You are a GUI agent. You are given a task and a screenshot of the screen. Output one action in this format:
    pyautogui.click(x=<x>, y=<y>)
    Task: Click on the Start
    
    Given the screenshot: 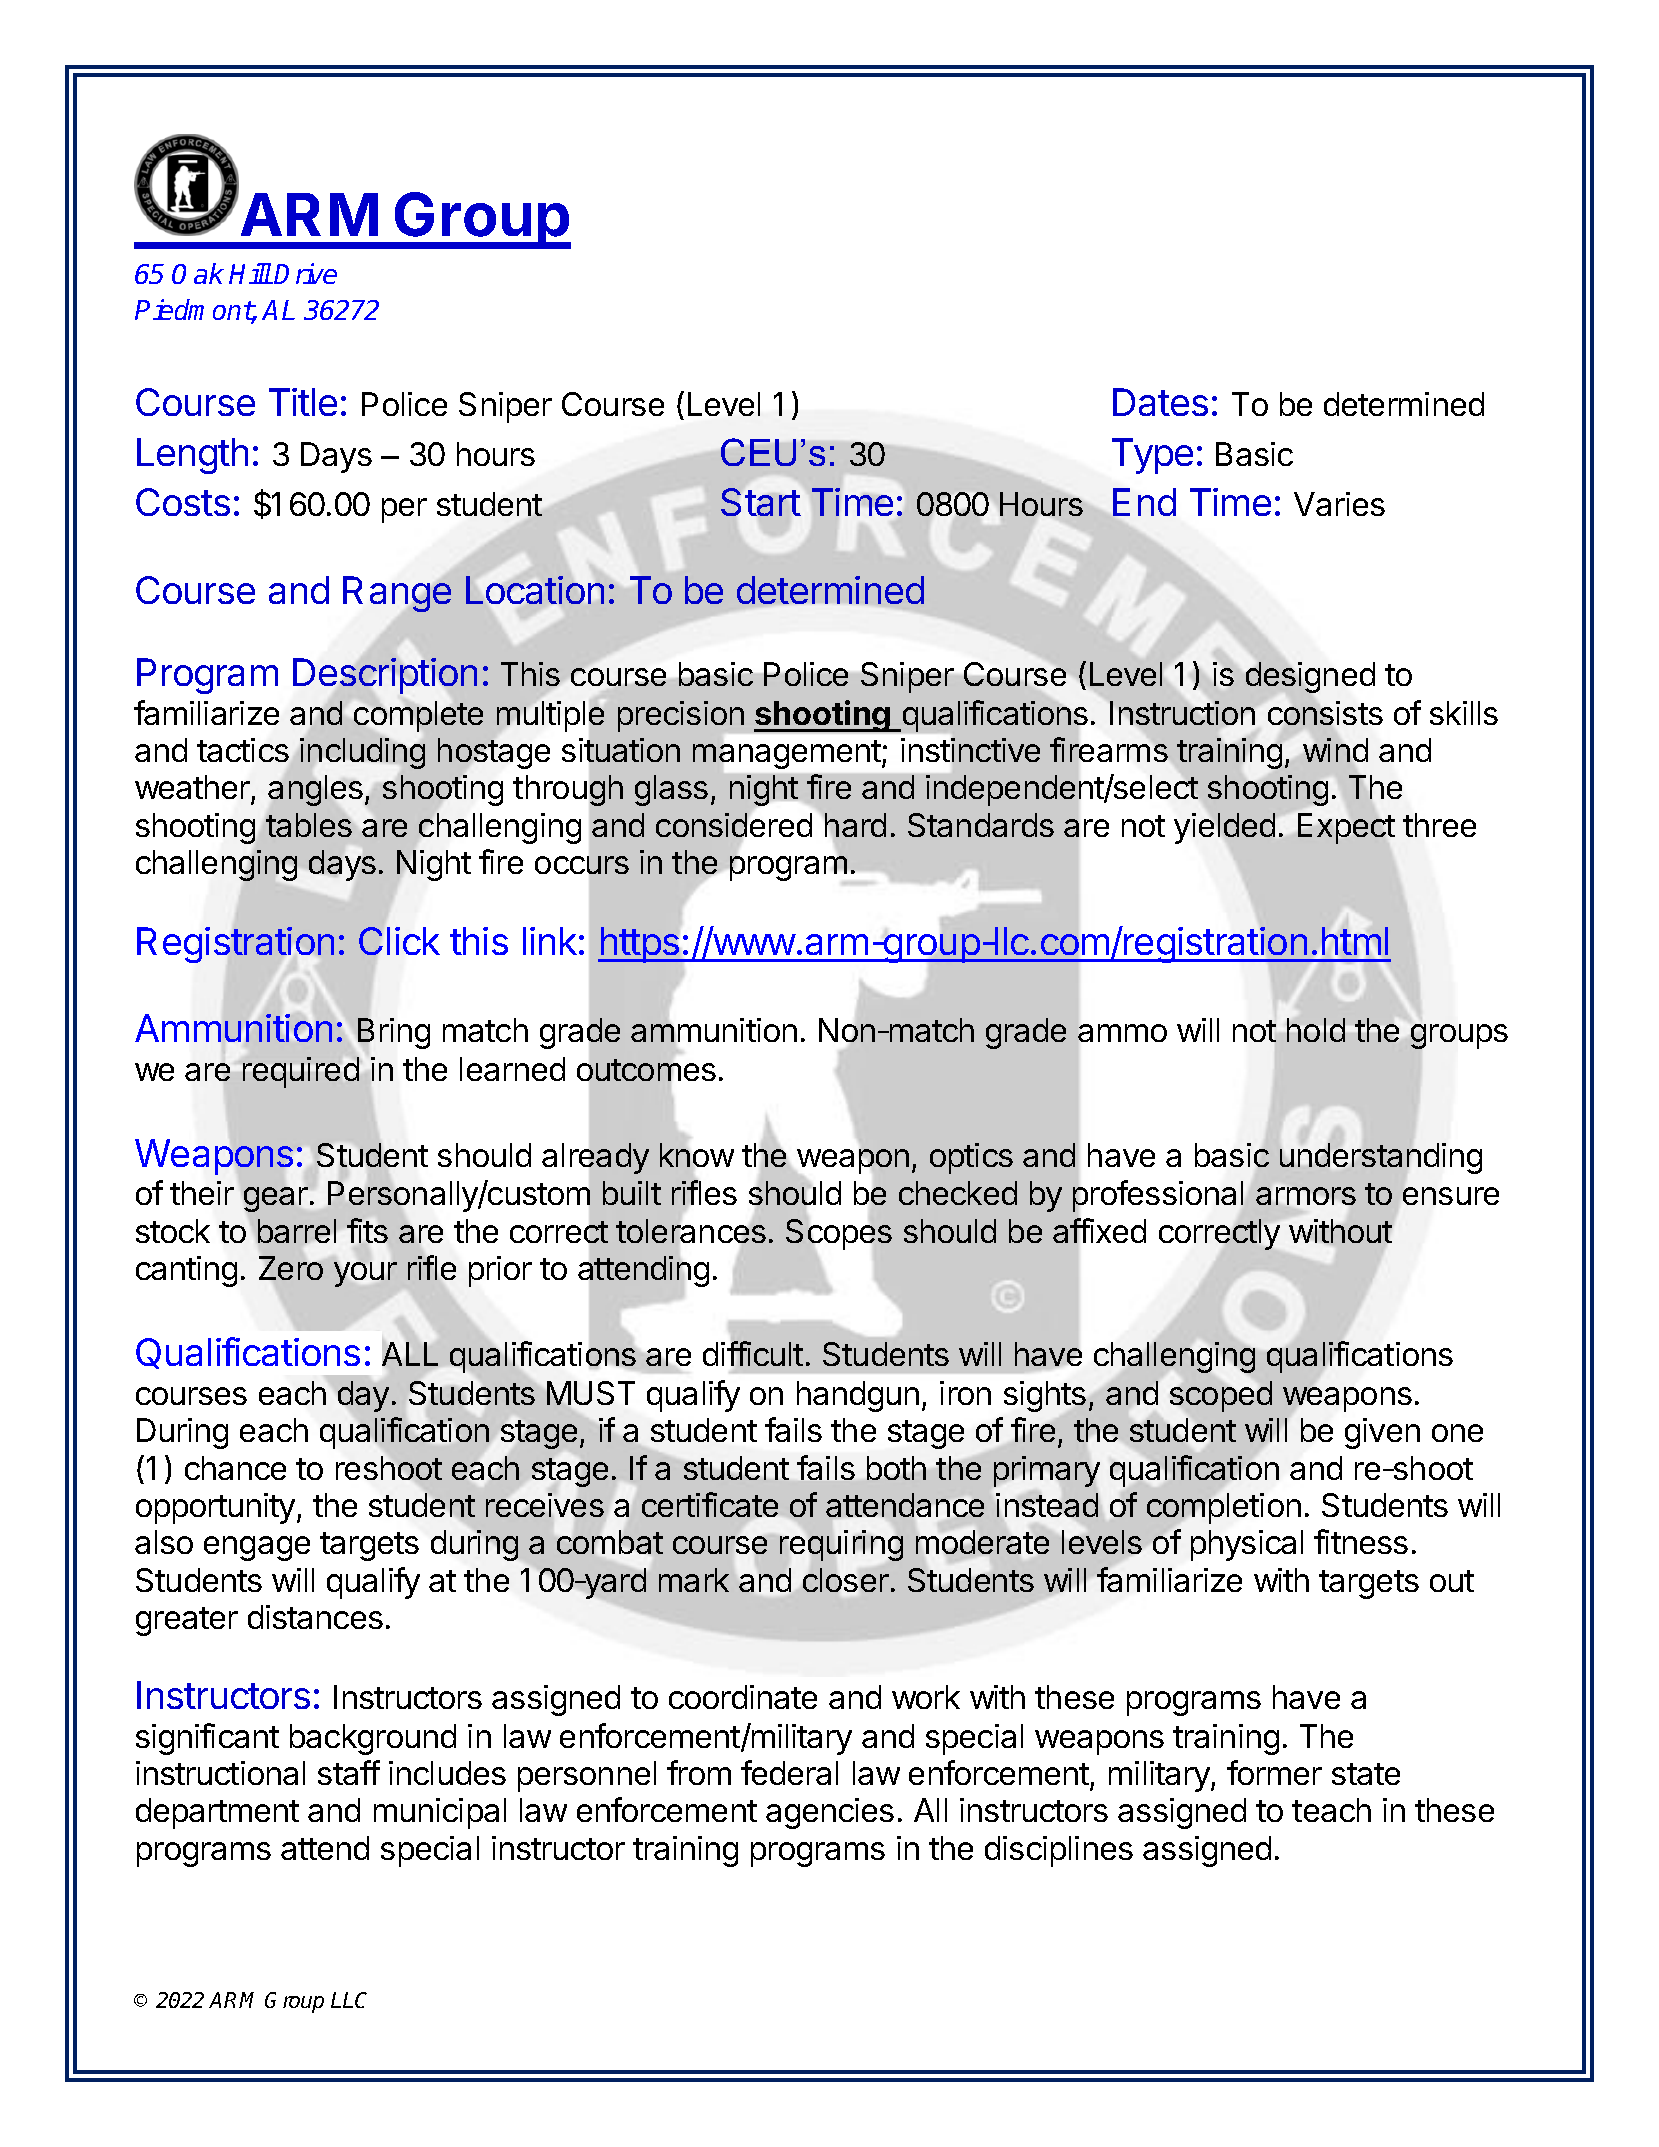 What is the action you would take?
    pyautogui.click(x=761, y=502)
